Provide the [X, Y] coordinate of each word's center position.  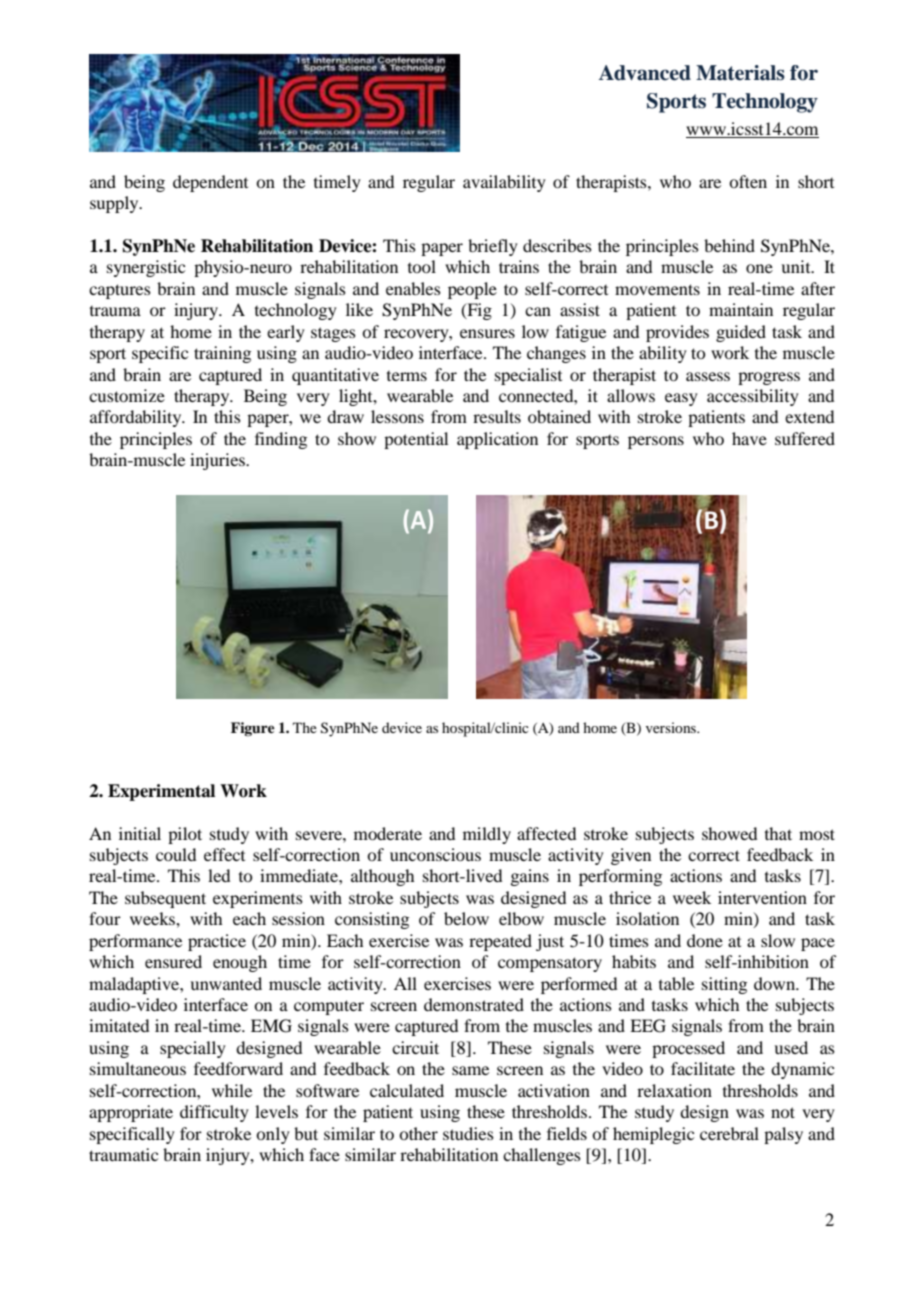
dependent [210, 183]
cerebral [729, 1133]
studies [468, 1133]
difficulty [214, 1113]
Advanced [645, 73]
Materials [740, 73]
